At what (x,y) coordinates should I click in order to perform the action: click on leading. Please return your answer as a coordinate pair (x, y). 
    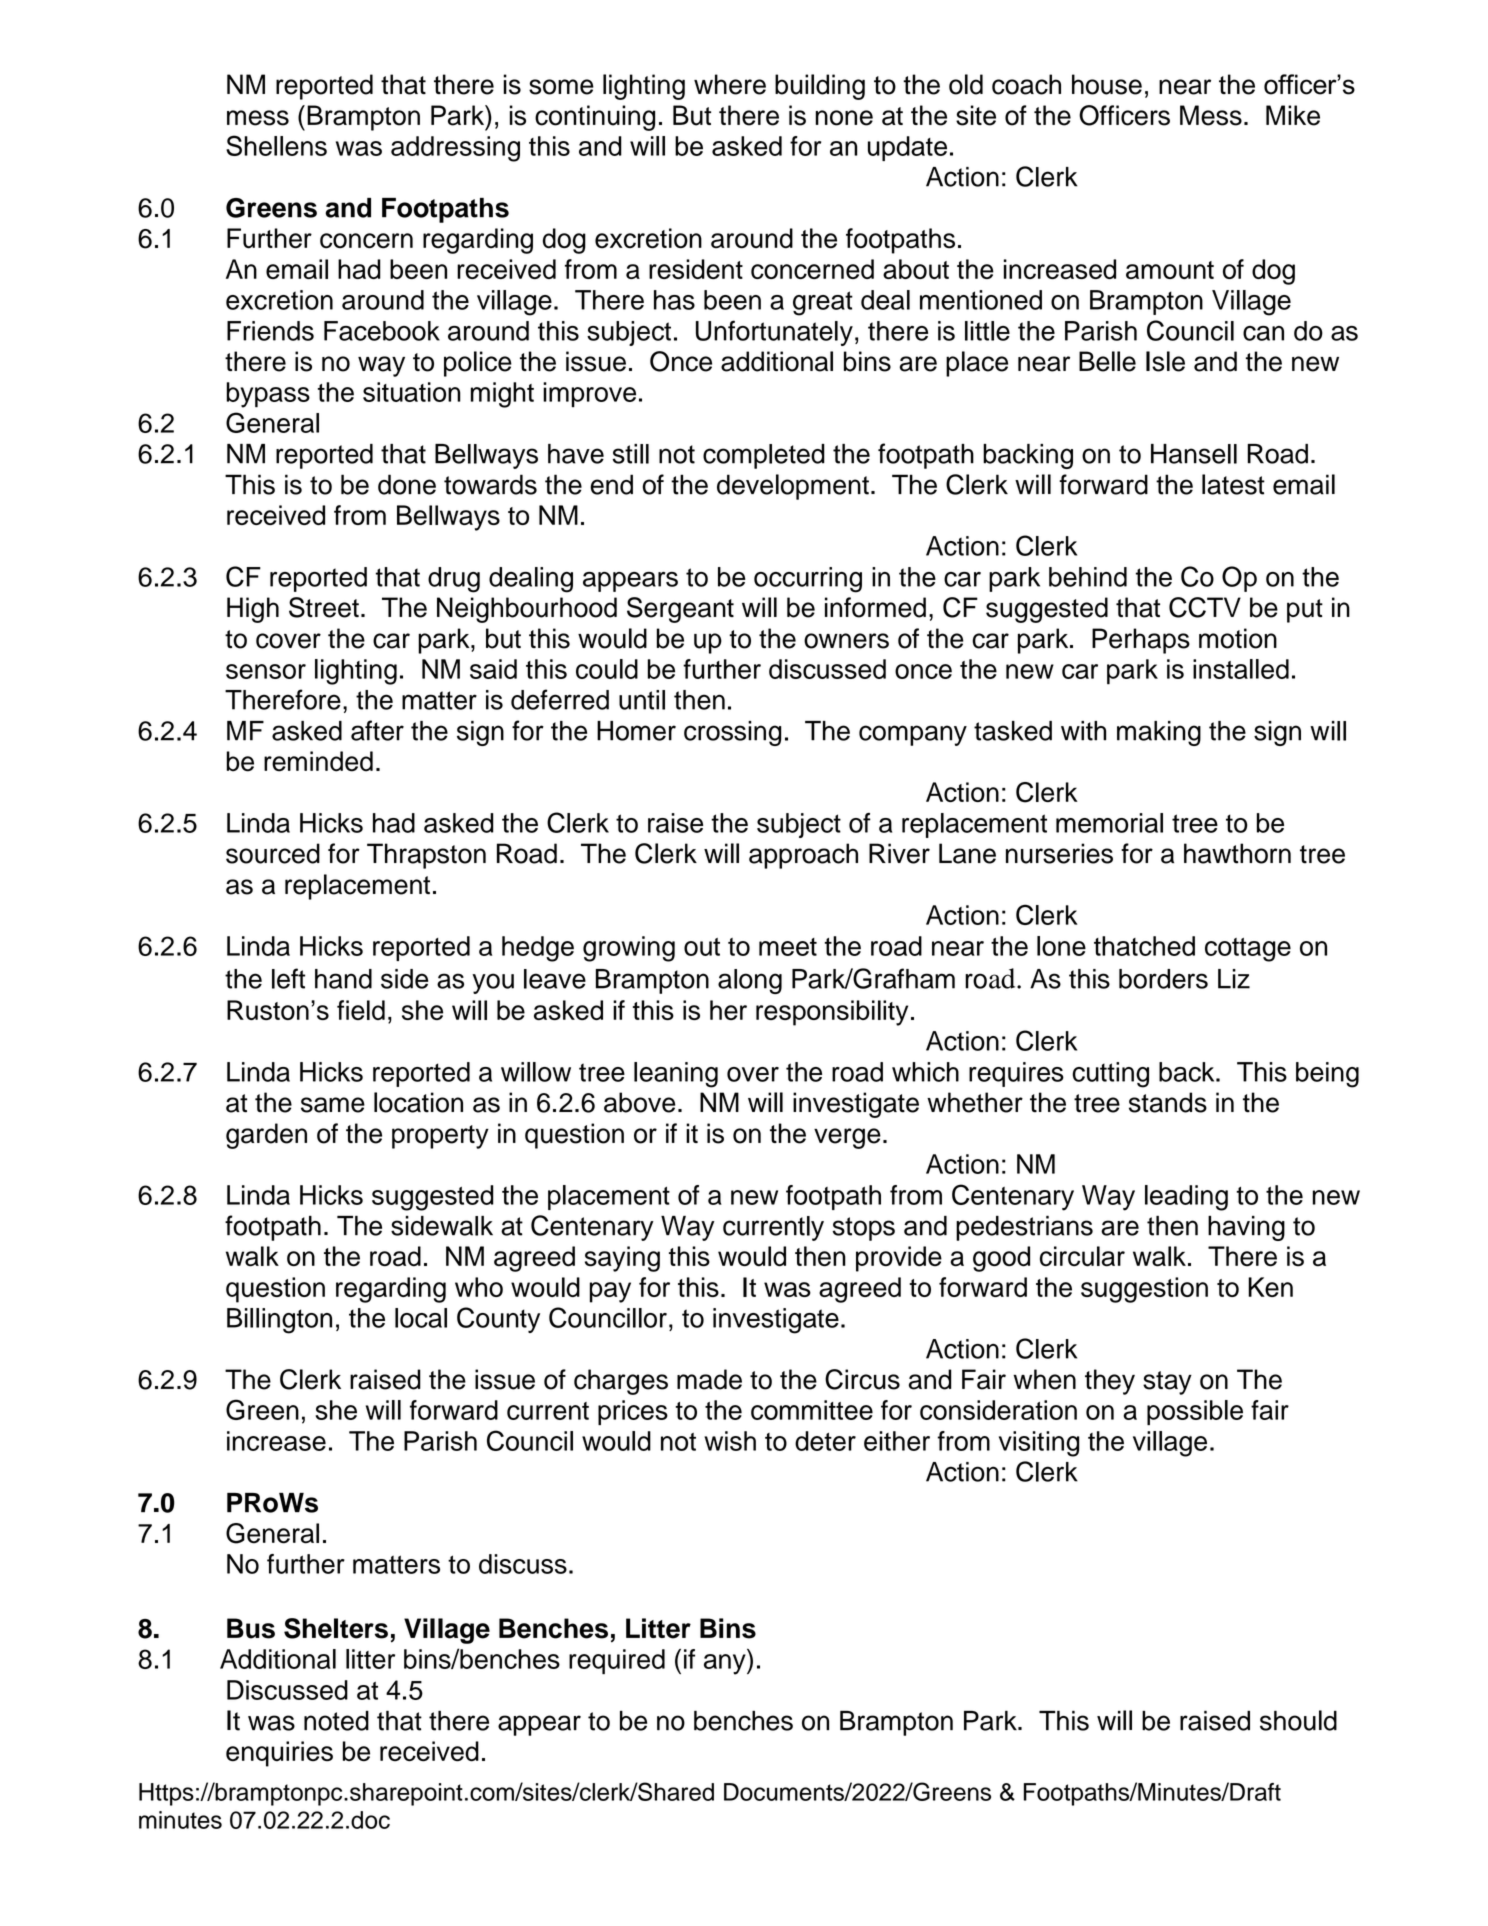
    Looking at the image, I should click on (1186, 1198).
